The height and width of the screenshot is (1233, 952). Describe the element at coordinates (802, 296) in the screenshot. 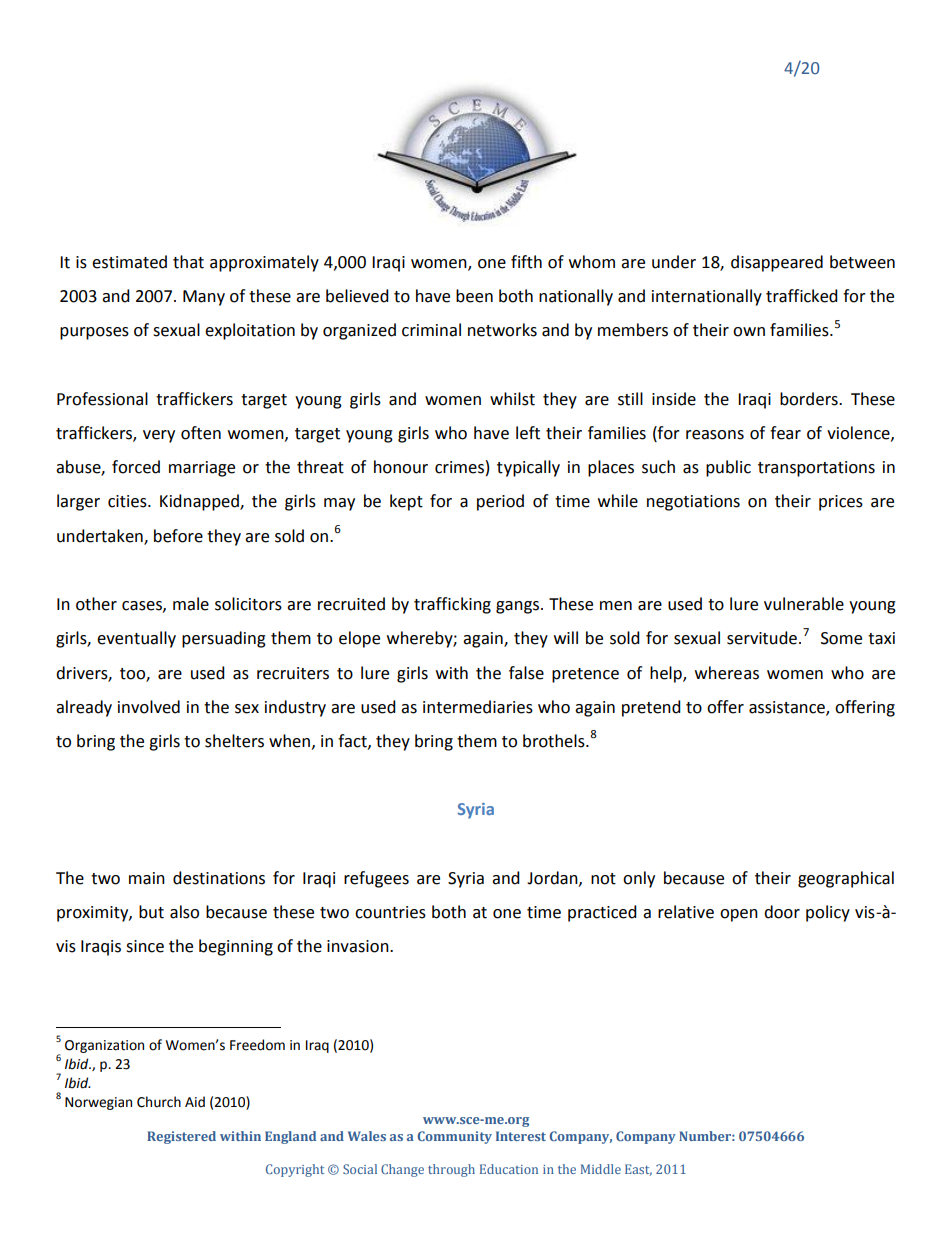

I see `trafficked` at that location.
